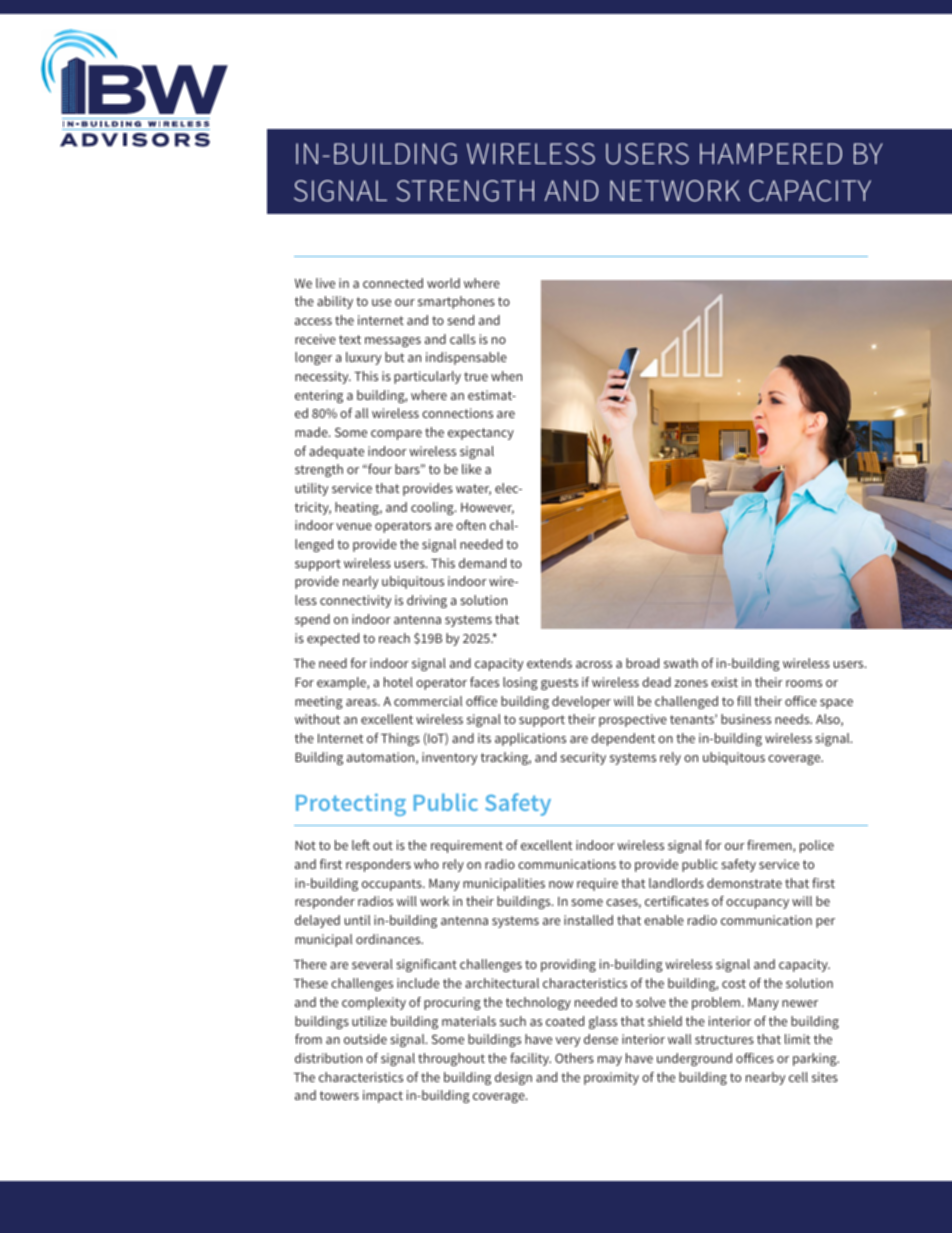 The image size is (952, 1233). I want to click on swath, so click(681, 663).
